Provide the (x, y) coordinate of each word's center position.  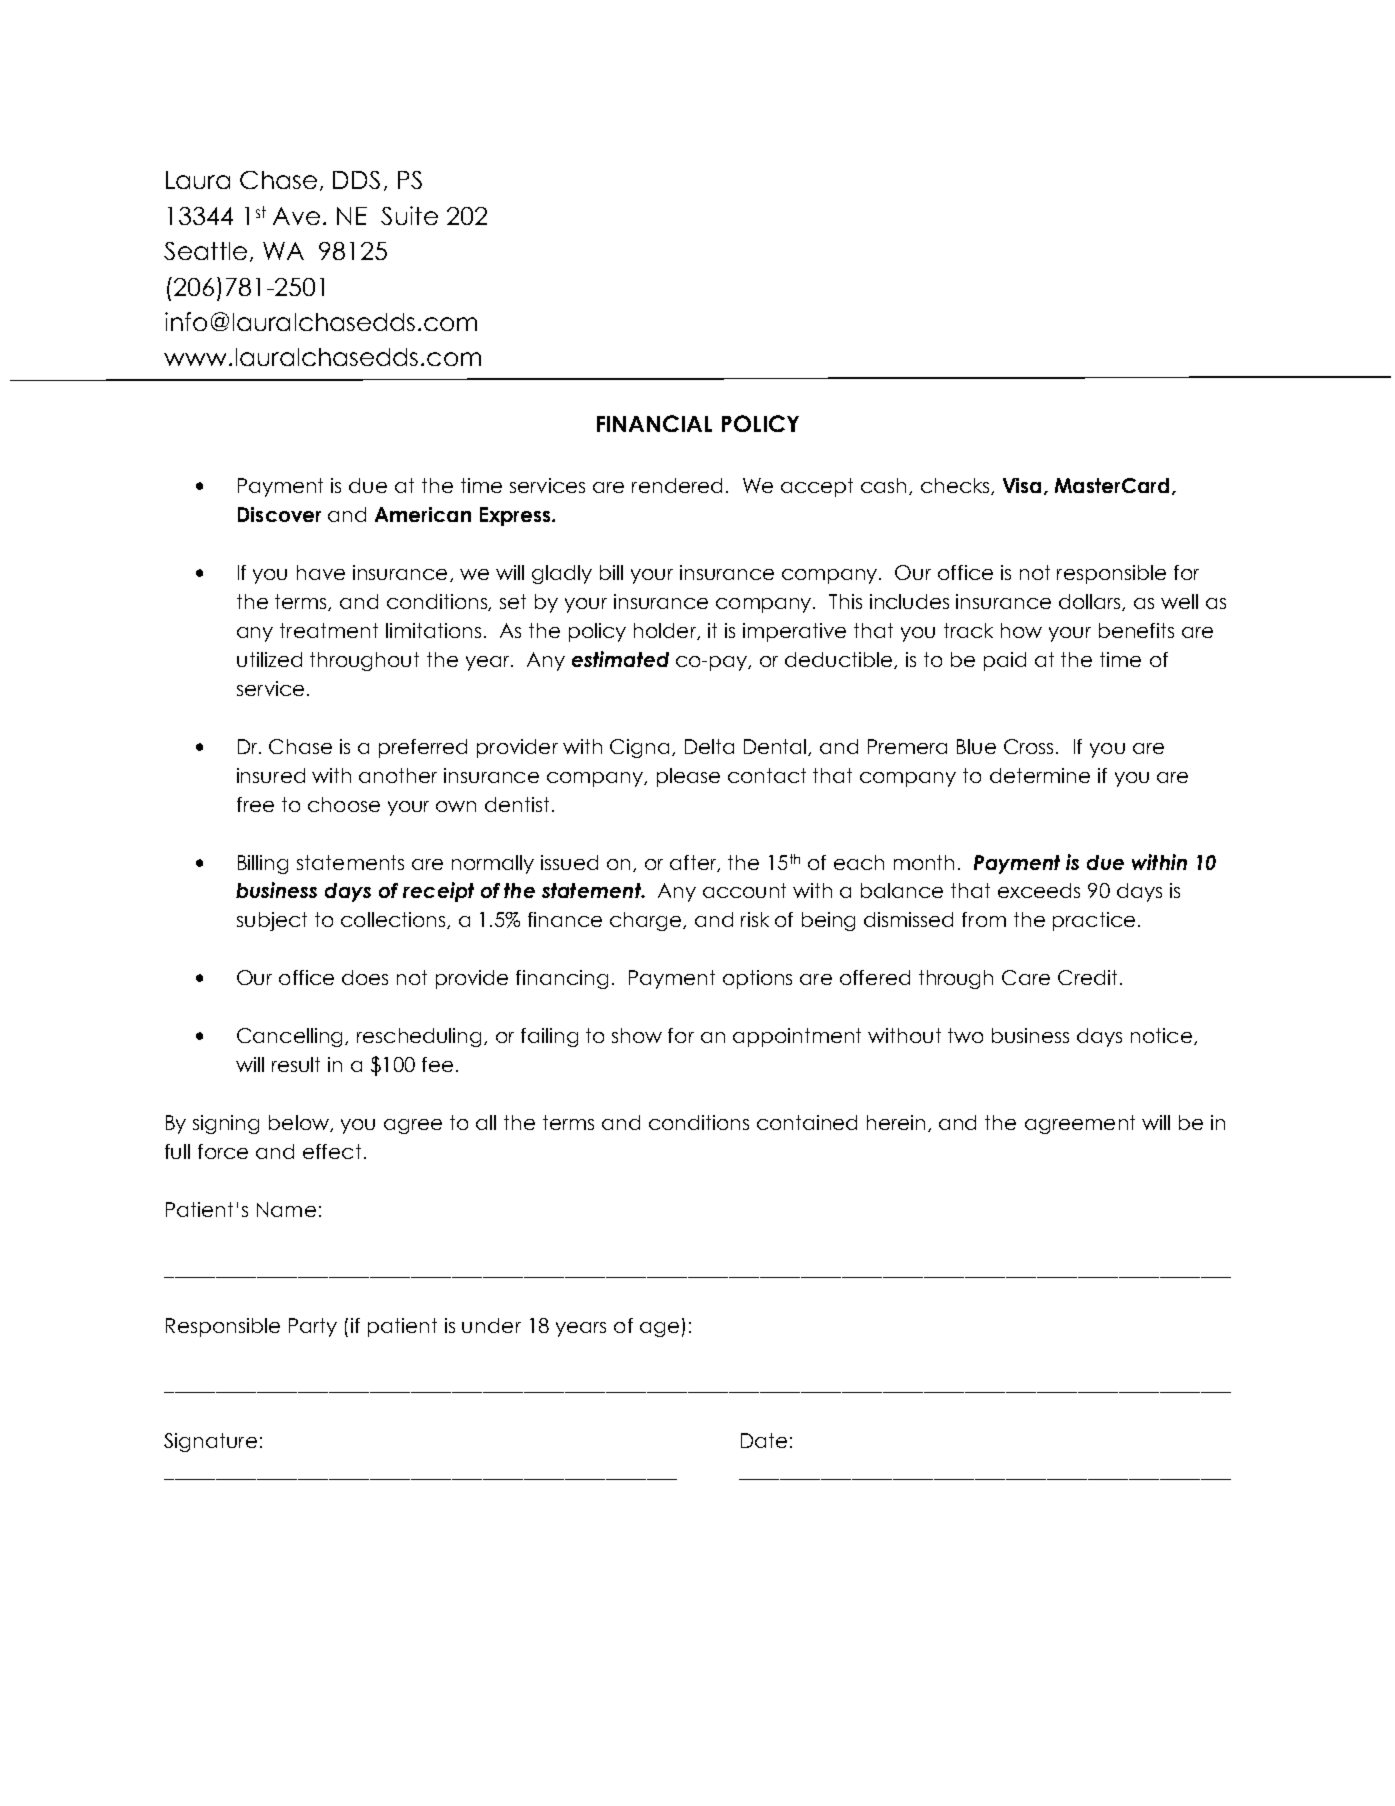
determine (1040, 775)
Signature (210, 1442)
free (255, 804)
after (694, 863)
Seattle (205, 251)
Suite (409, 215)
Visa (1022, 485)
